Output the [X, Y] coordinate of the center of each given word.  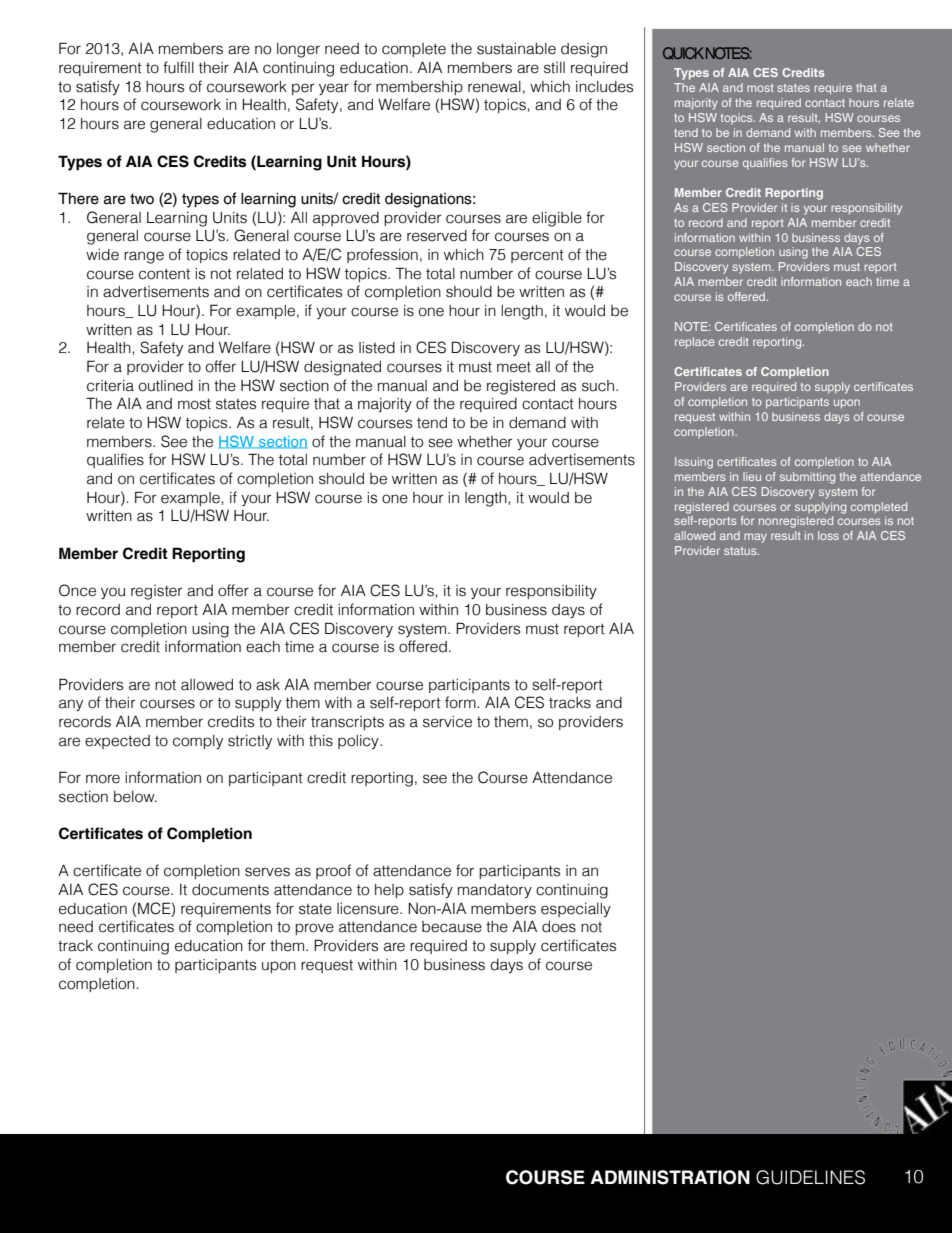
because [452, 927]
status [741, 551]
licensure [369, 909]
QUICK [683, 53]
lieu [752, 476]
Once [77, 590]
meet [514, 367]
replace [695, 343]
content [164, 274]
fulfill [178, 67]
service [447, 722]
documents [230, 890]
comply [198, 742]
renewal [494, 87]
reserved [437, 236]
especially [576, 910]
